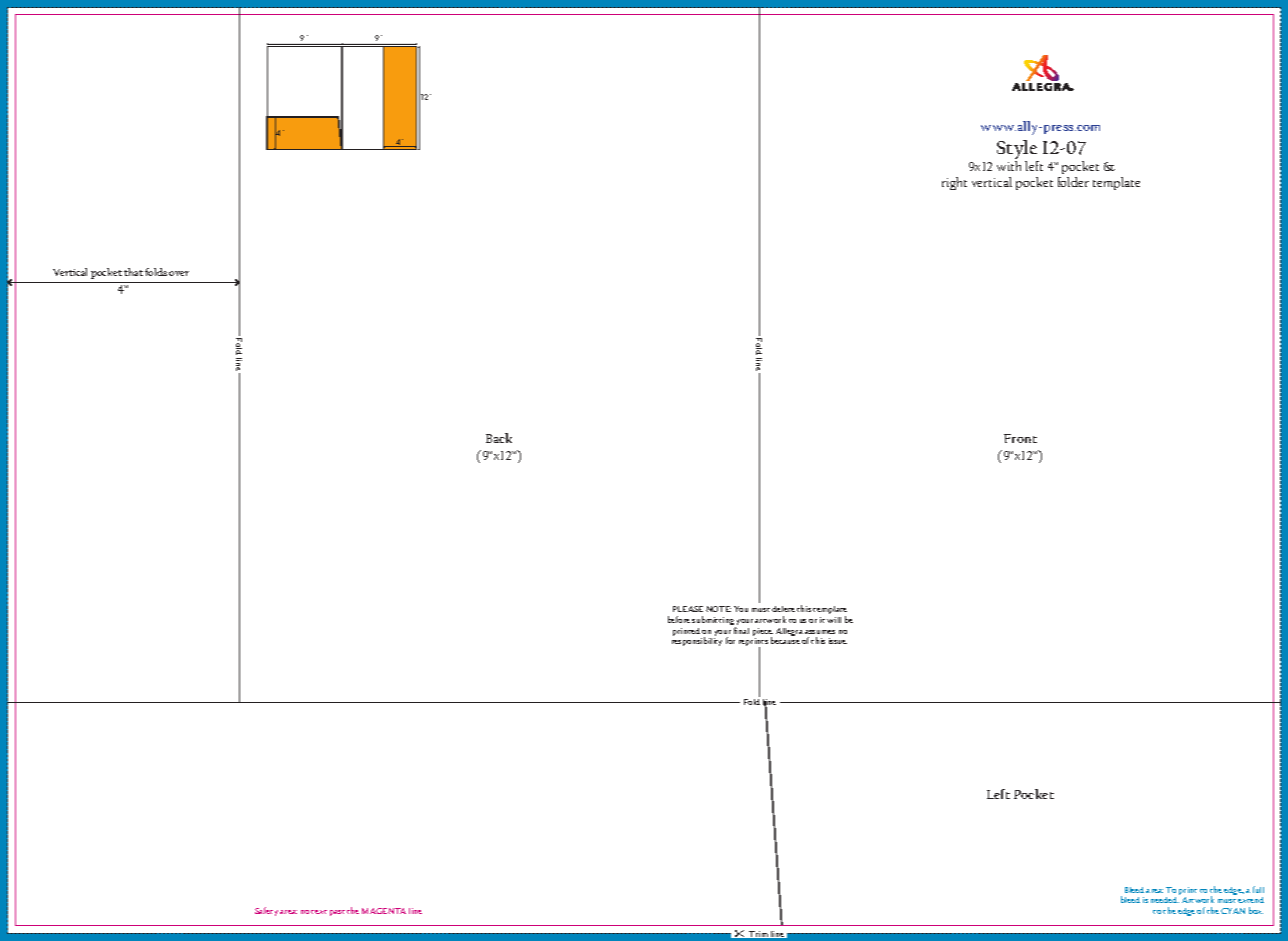 The image size is (1288, 941). What do you see at coordinates (1020, 438) in the screenshot?
I see `Front` at bounding box center [1020, 438].
